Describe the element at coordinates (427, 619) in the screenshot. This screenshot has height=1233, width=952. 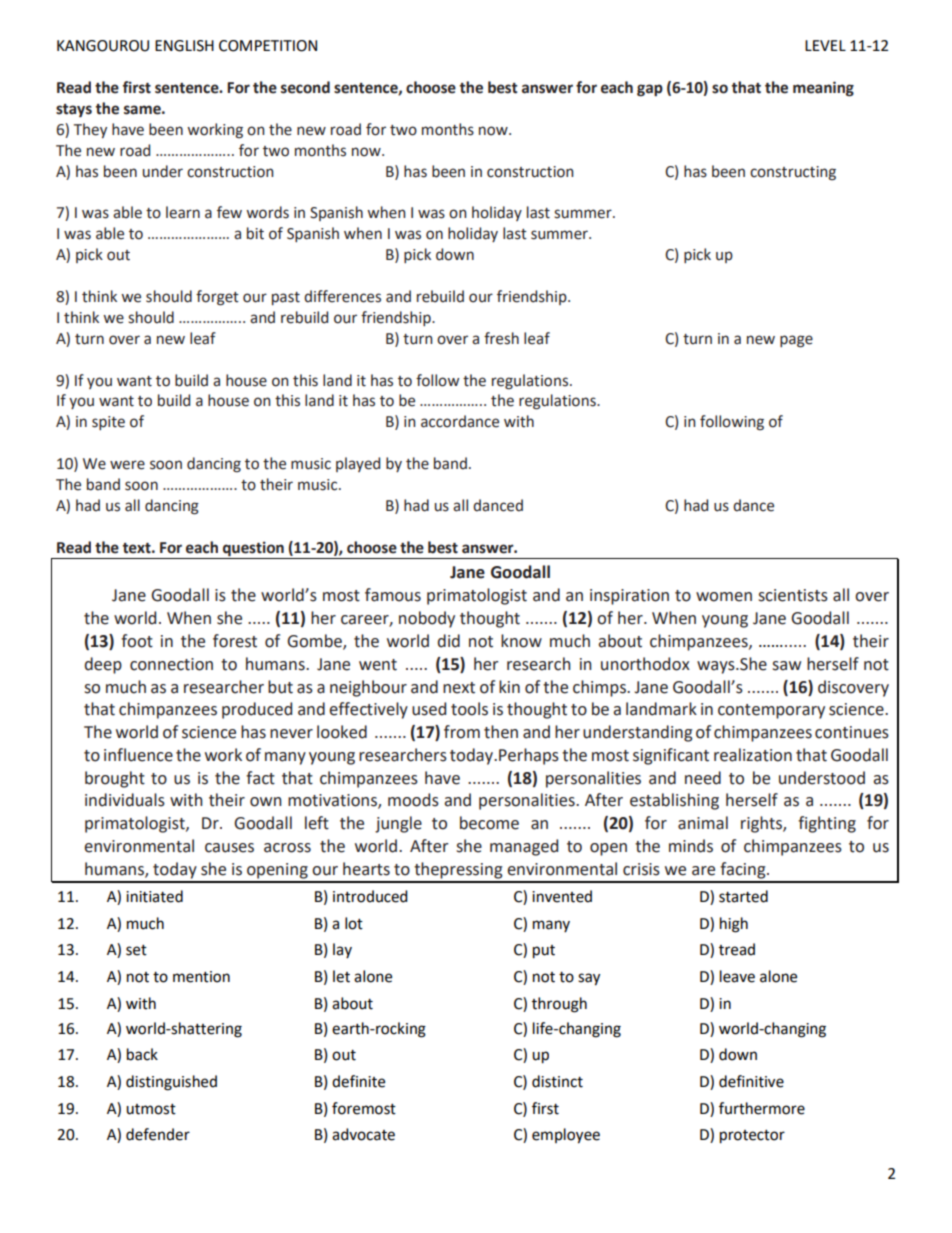
I see `nobody` at that location.
